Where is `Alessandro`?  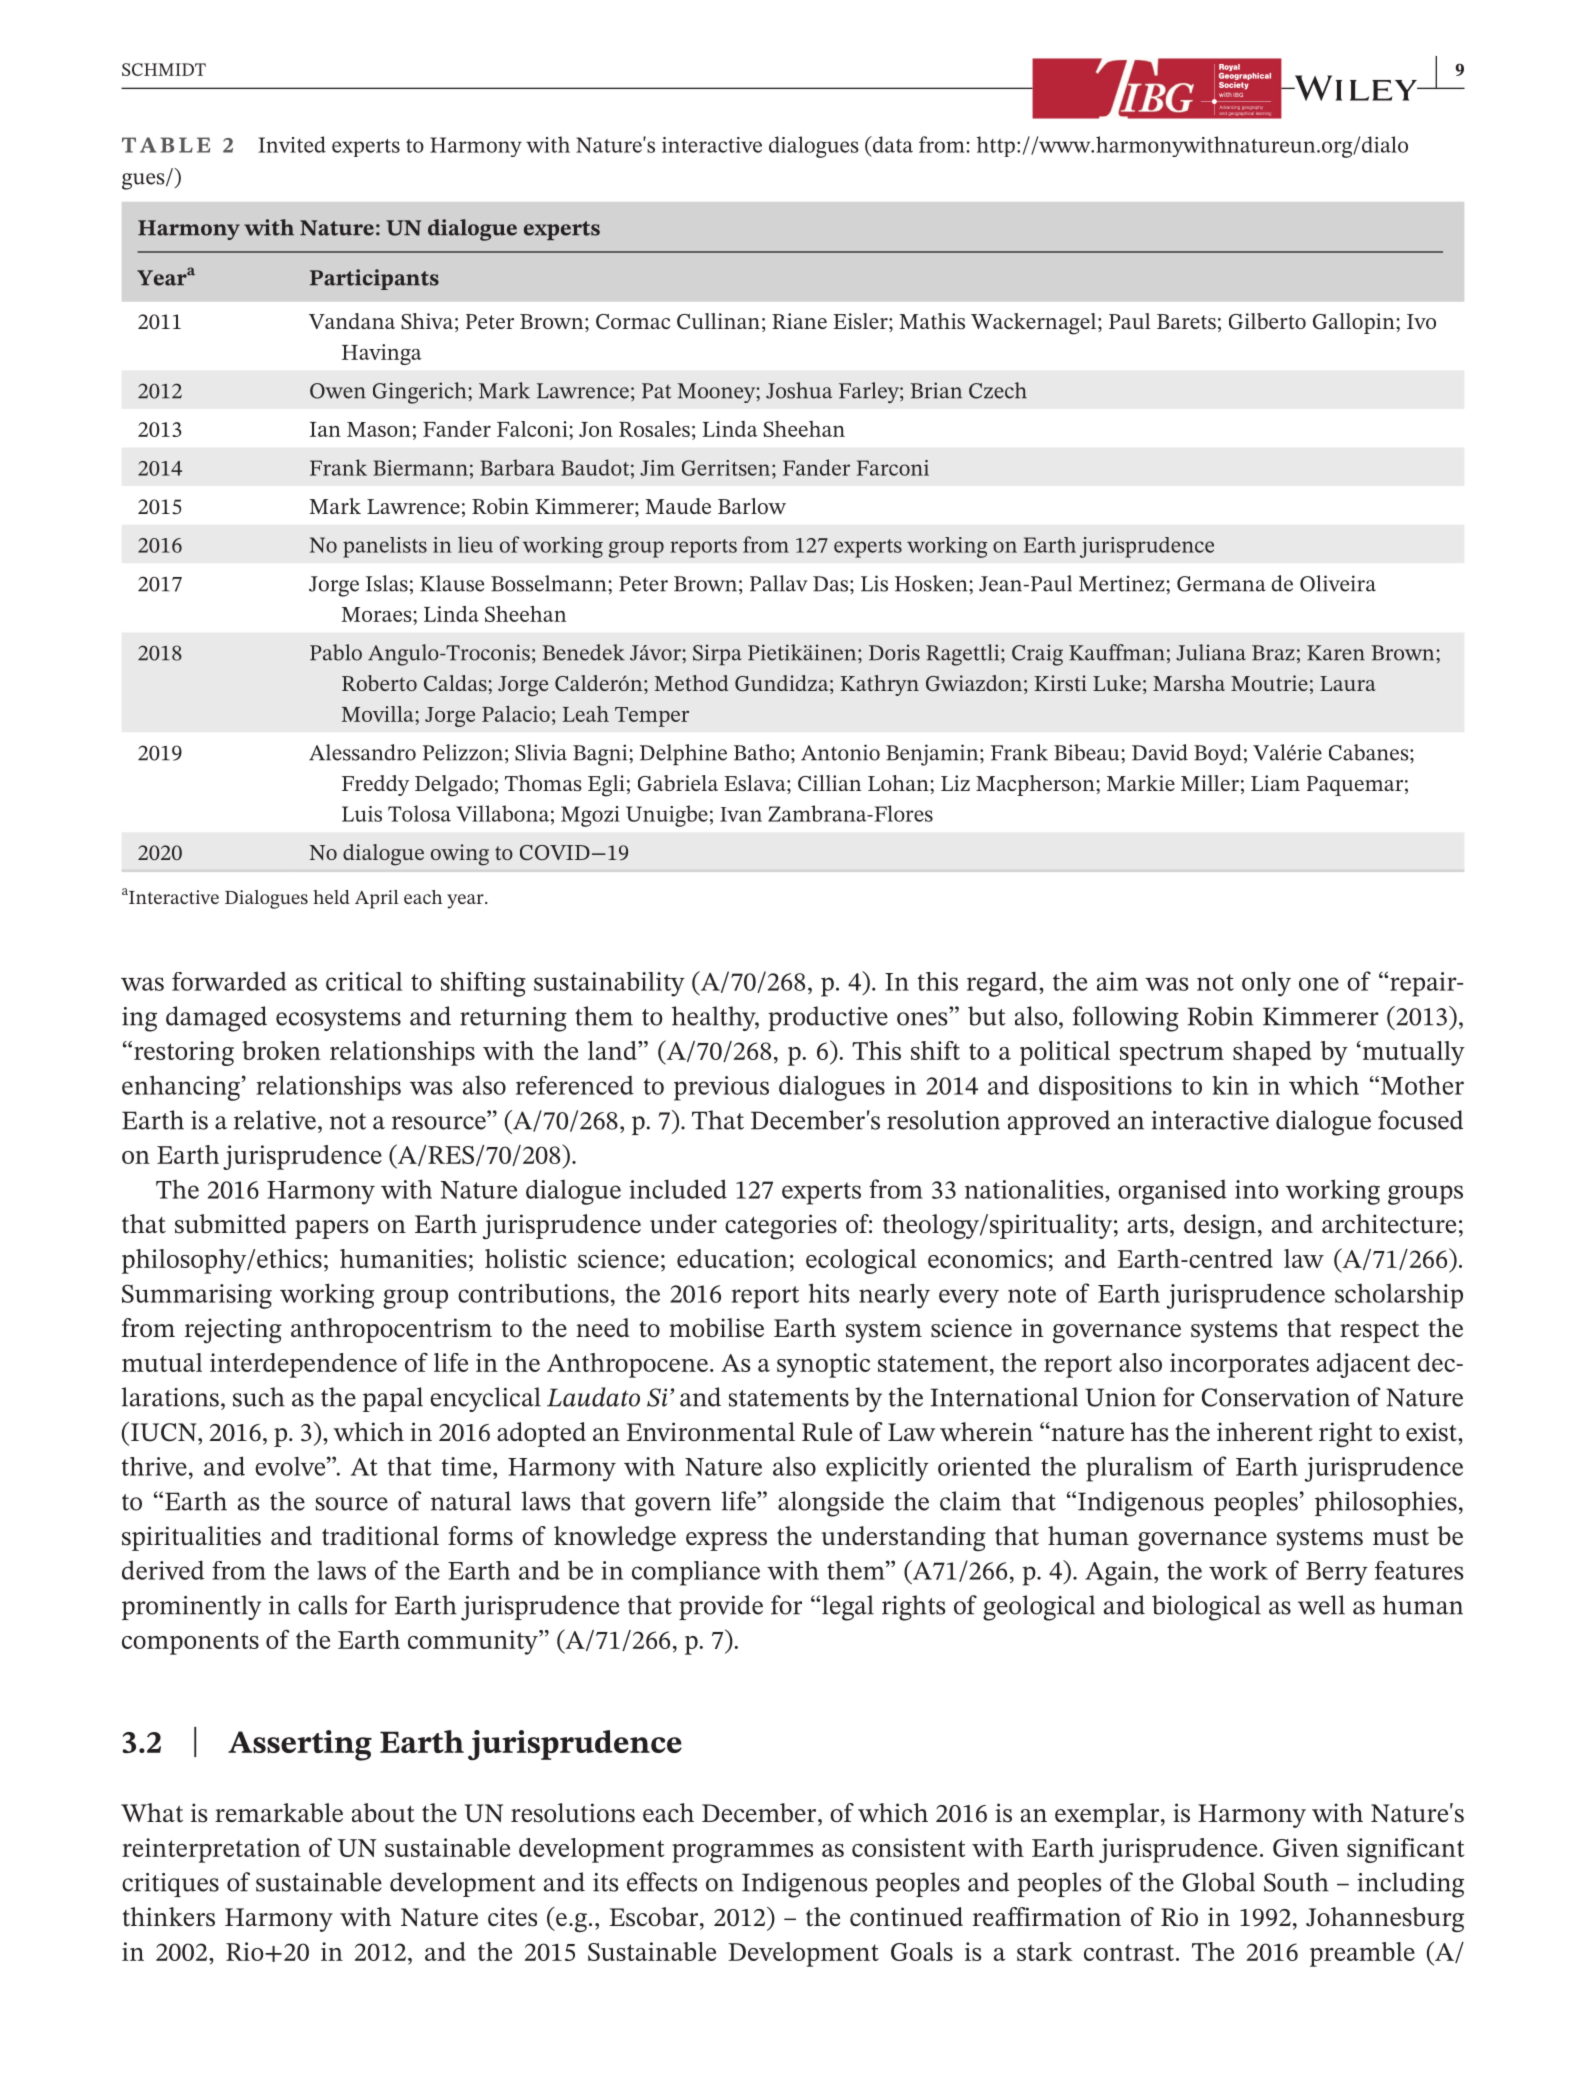
Alessandro is located at coordinates (362, 752).
